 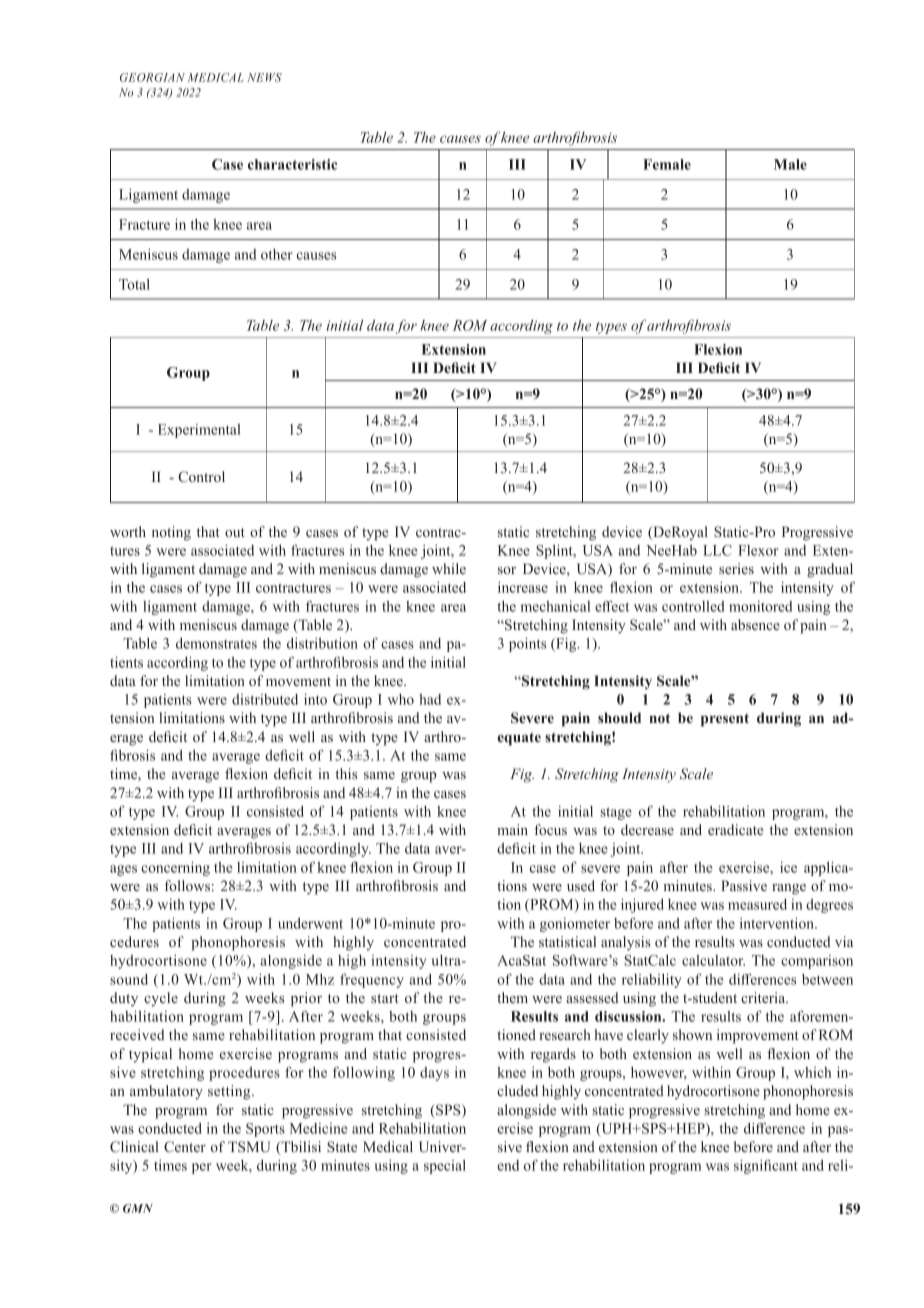 What do you see at coordinates (755, 624) in the image?
I see `absence` at bounding box center [755, 624].
